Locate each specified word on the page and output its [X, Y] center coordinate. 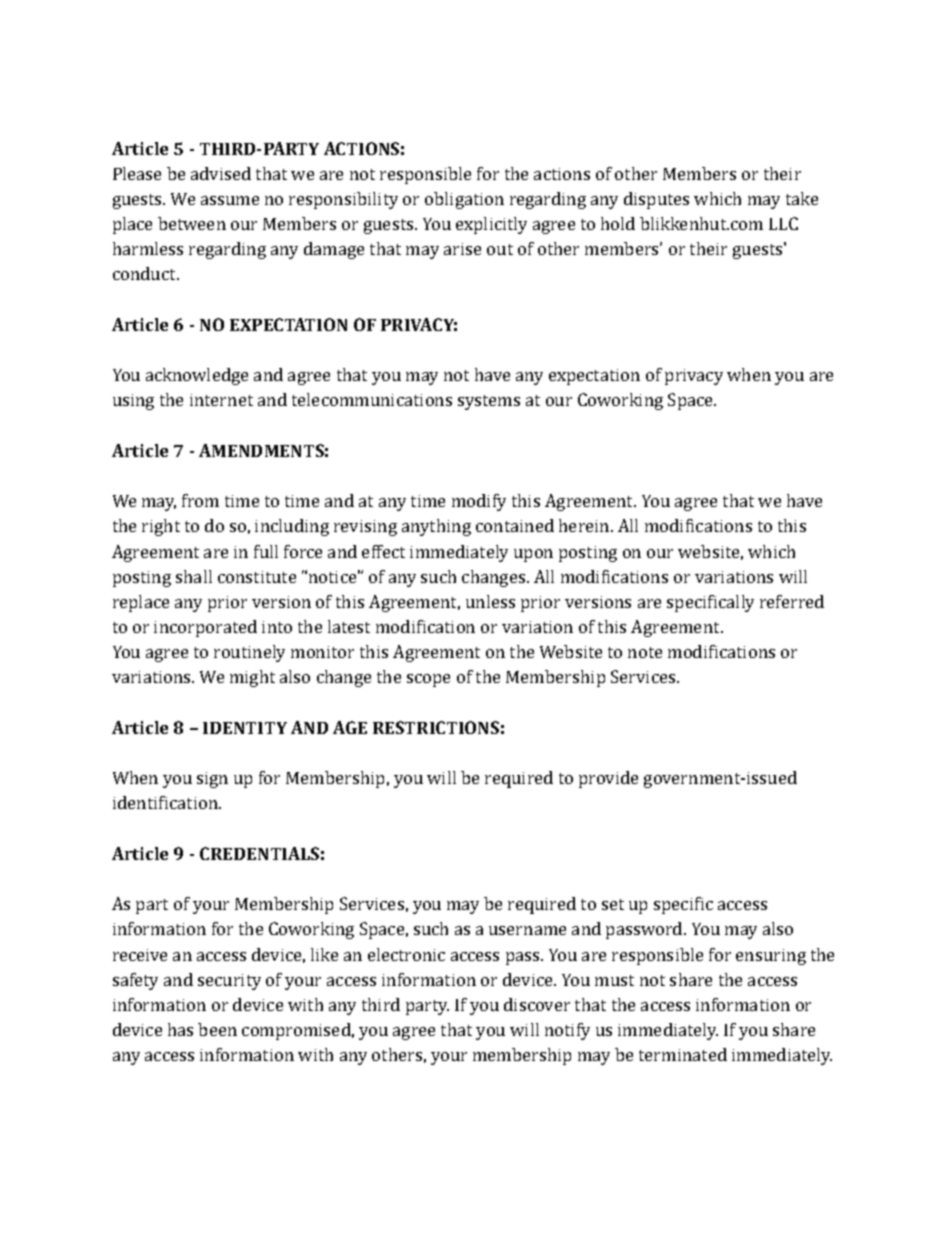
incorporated [205, 628]
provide [608, 779]
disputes [656, 200]
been [217, 1029]
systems [489, 402]
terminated [683, 1054]
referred [792, 601]
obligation [464, 200]
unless [490, 601]
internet [221, 400]
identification [166, 802]
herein [585, 525]
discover [537, 1004]
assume [230, 200]
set [613, 904]
